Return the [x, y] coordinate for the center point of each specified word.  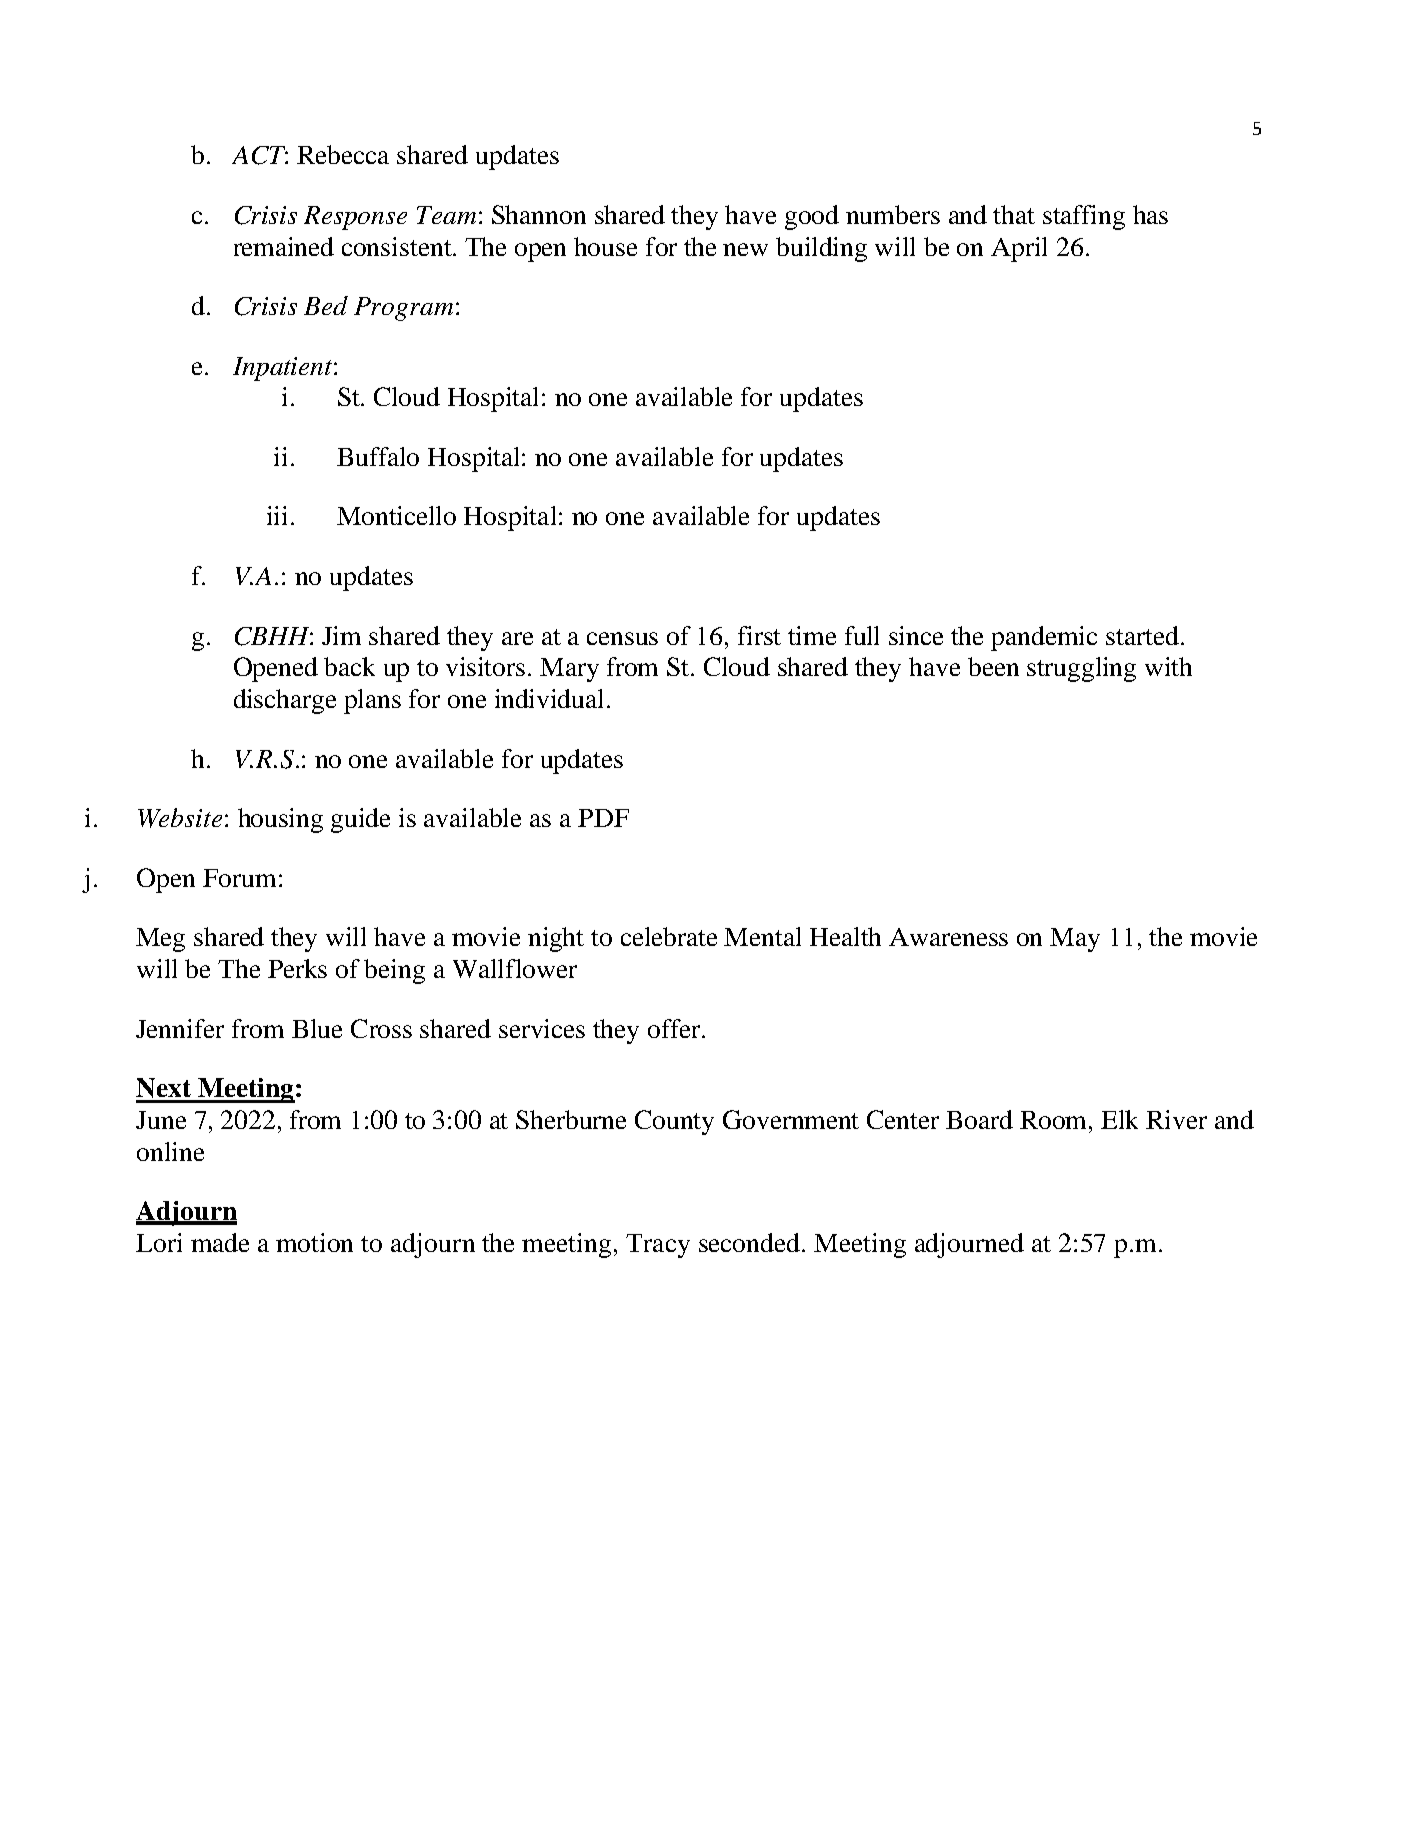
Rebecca [343, 154]
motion [314, 1242]
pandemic [1044, 638]
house [605, 246]
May [1075, 940]
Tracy [658, 1246]
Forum [239, 878]
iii [277, 515]
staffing [1084, 217]
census [622, 638]
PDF [603, 818]
